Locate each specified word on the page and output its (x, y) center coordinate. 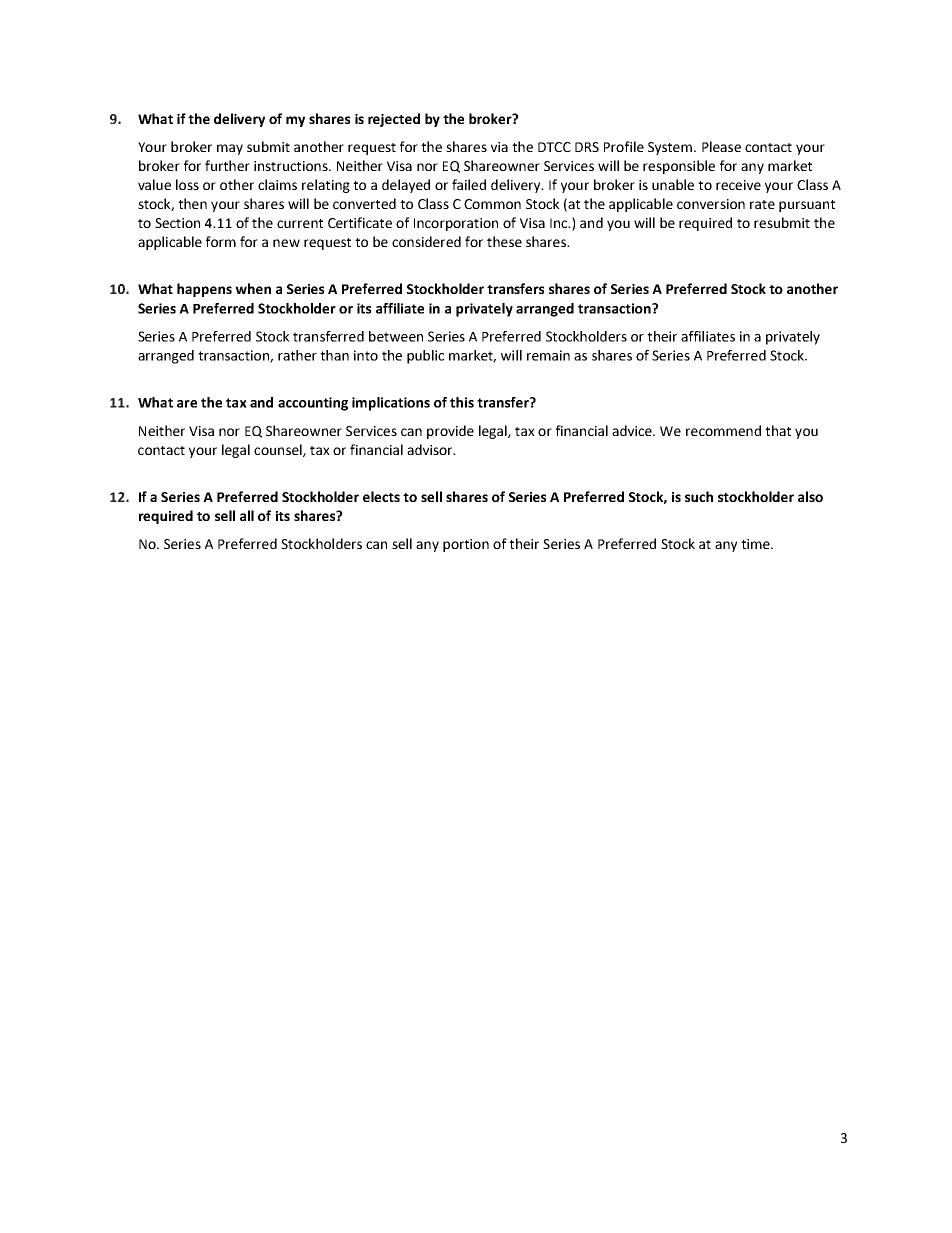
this (462, 402)
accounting (313, 404)
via (499, 147)
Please (721, 146)
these (504, 241)
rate (762, 204)
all (247, 515)
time (756, 544)
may (230, 149)
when (253, 288)
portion (466, 545)
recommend (723, 430)
